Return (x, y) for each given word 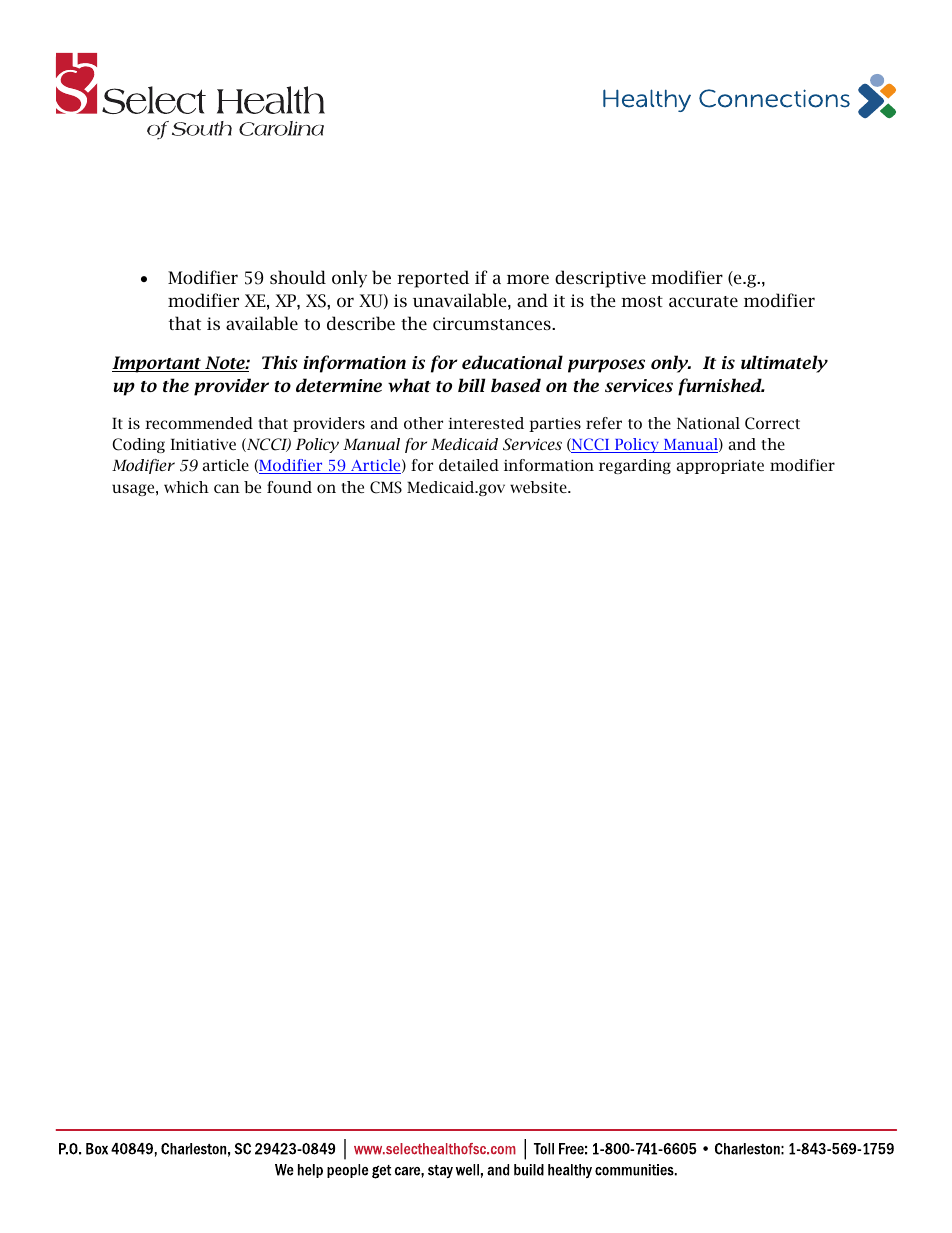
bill (471, 385)
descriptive (600, 279)
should (298, 277)
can (227, 488)
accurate (703, 301)
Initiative (203, 444)
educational (512, 362)
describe (361, 323)
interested (486, 423)
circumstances (493, 323)
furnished (721, 387)
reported (433, 279)
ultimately (784, 364)
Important (158, 364)
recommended (199, 423)
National (708, 423)
